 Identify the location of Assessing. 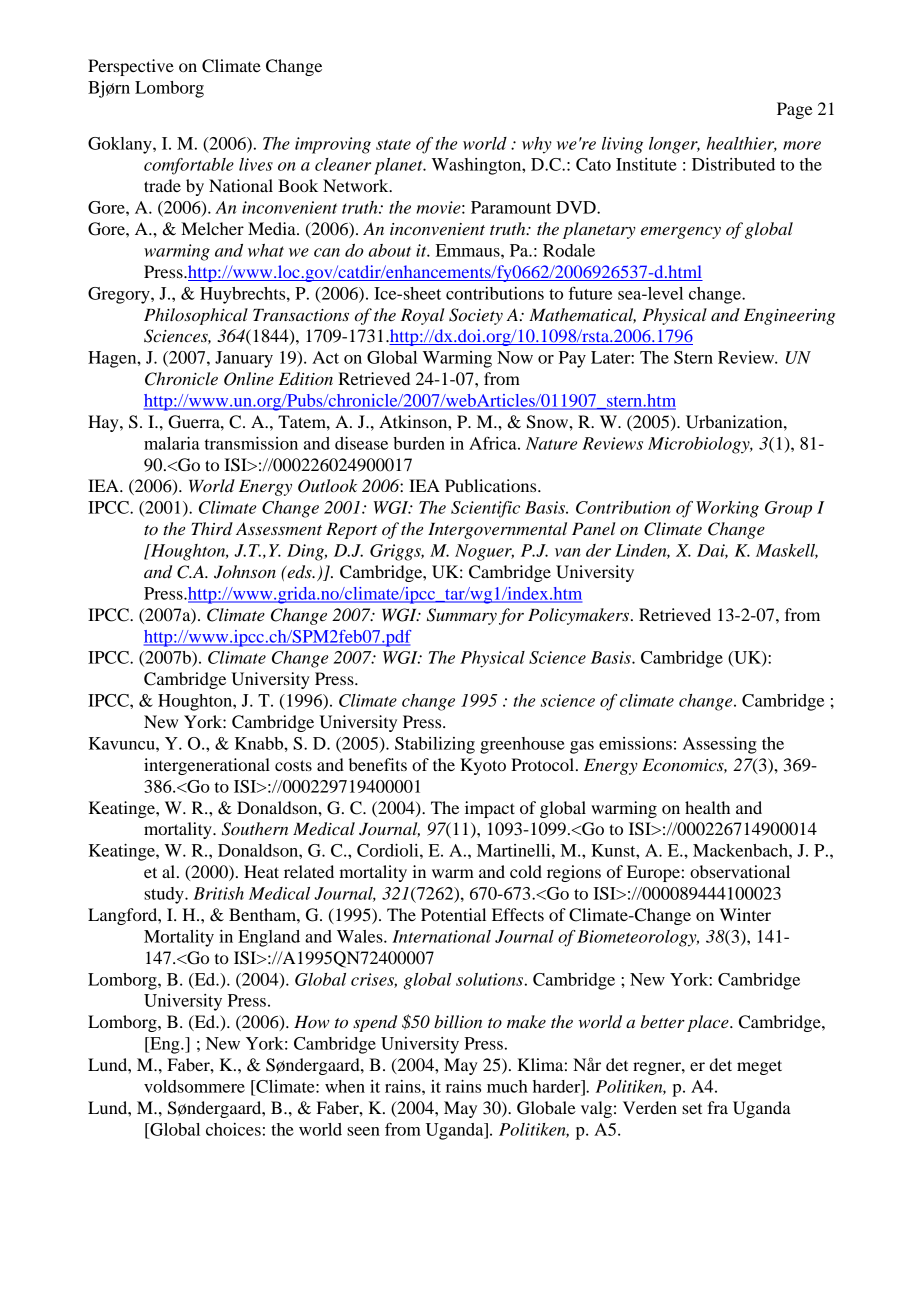
(720, 745).
